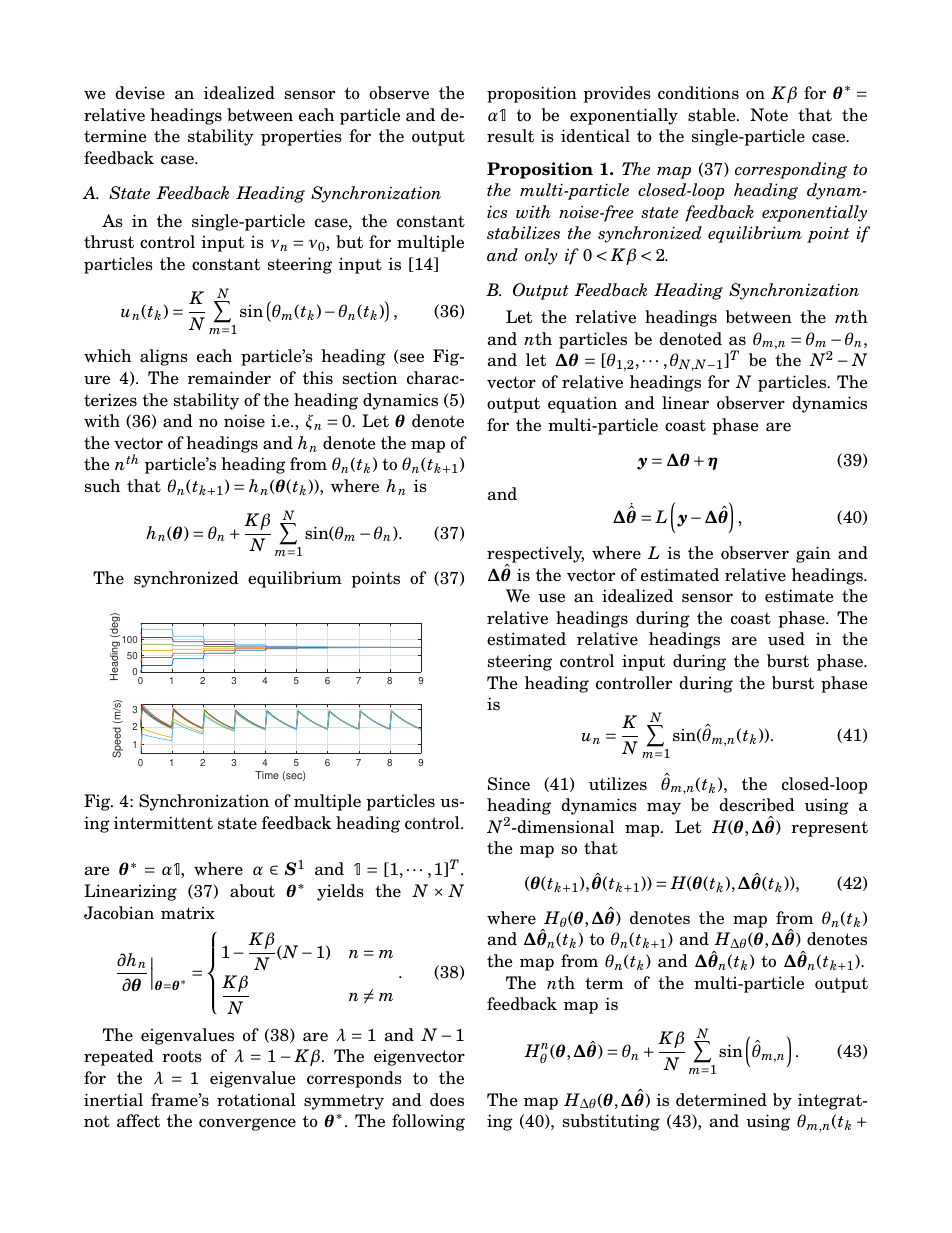 The width and height of the page is (952, 1233). Describe the element at coordinates (535, 555) in the page. I see `respectively` at that location.
